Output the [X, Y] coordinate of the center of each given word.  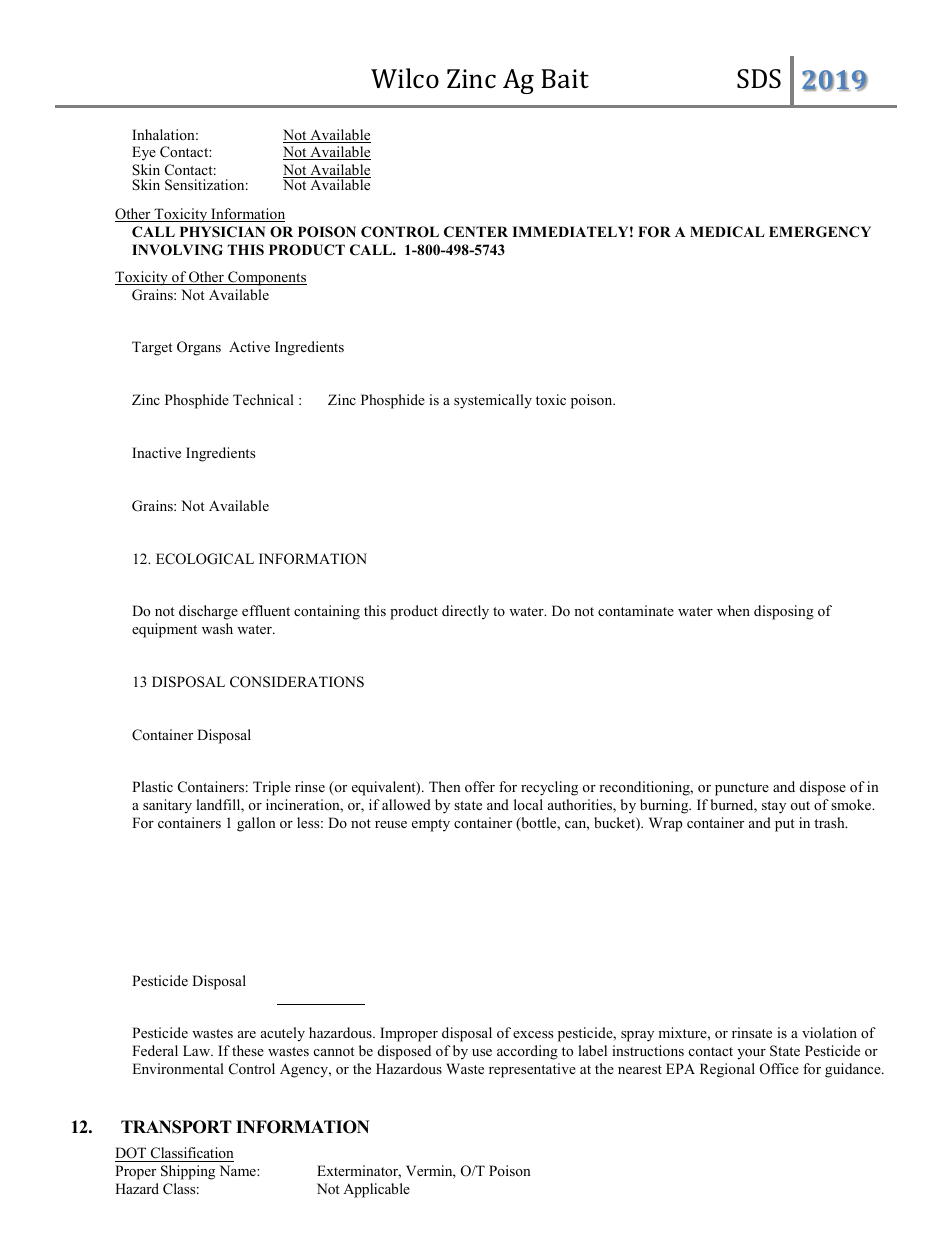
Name [239, 1170]
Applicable [376, 1190]
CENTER [476, 232]
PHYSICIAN [222, 232]
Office [779, 1069]
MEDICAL [727, 232]
